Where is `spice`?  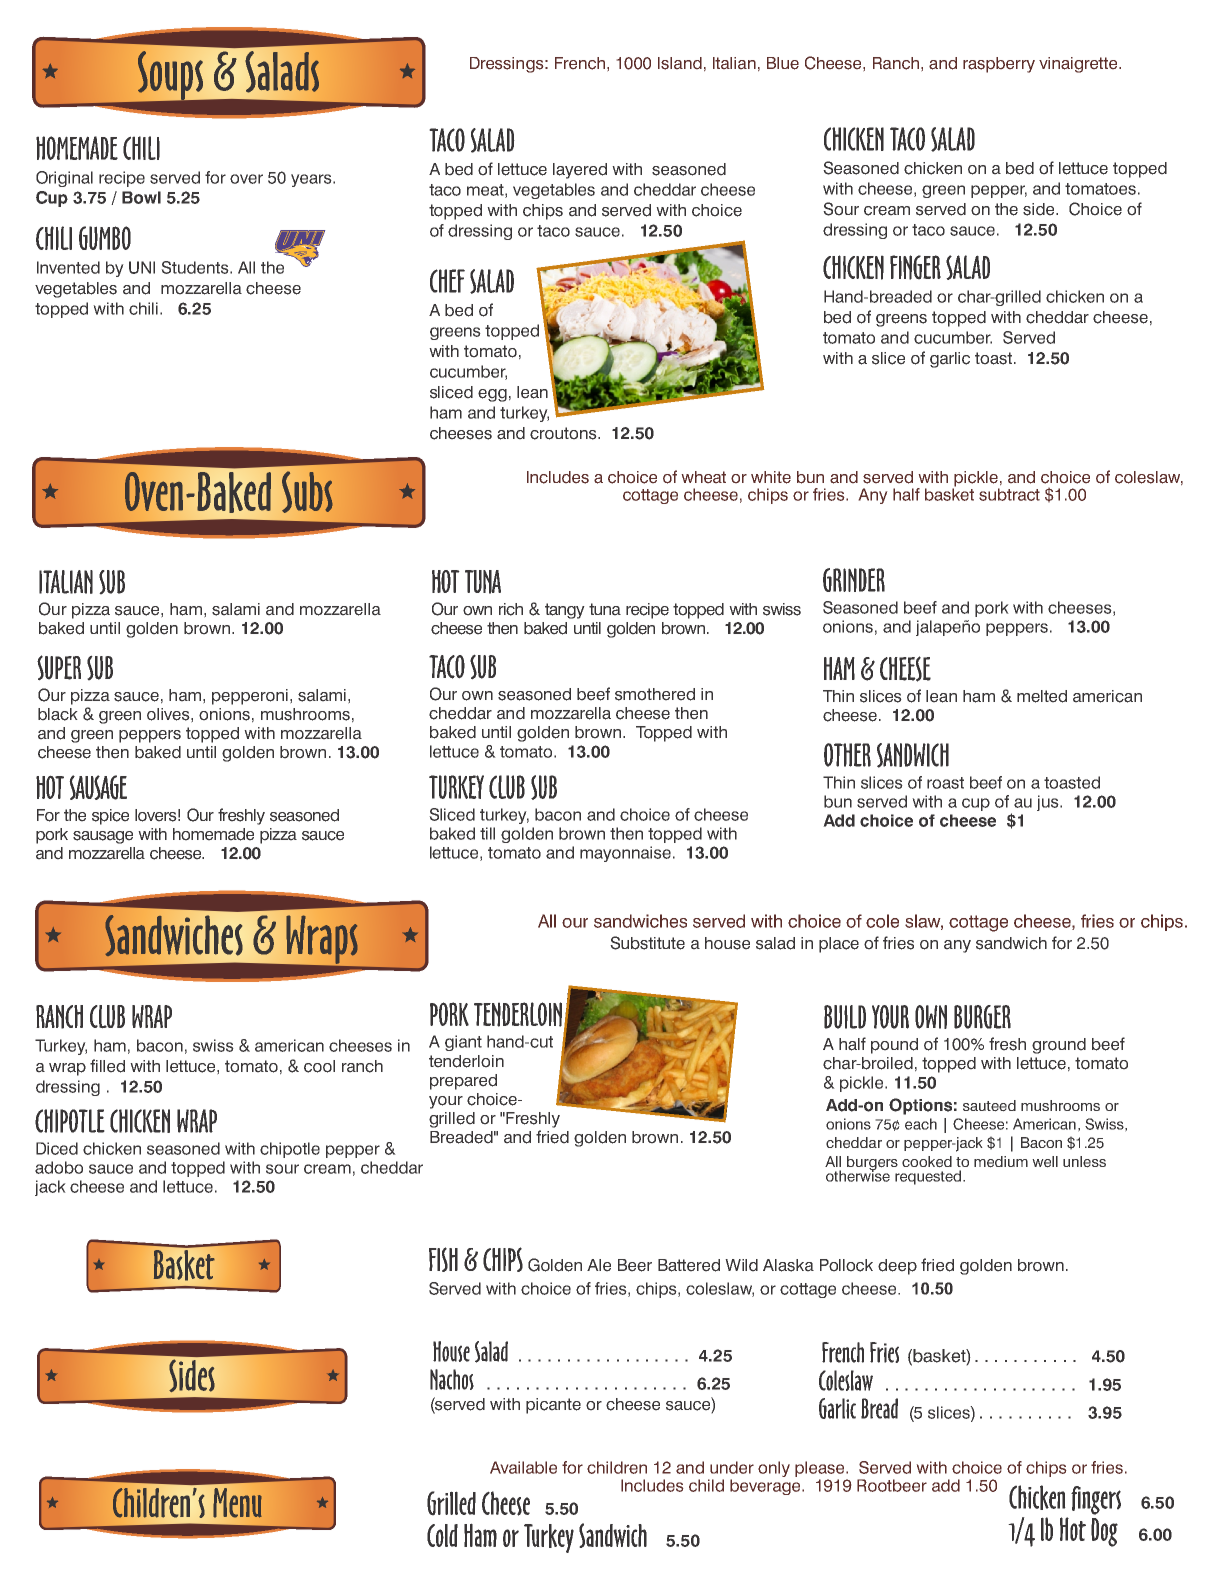 spice is located at coordinates (110, 817).
